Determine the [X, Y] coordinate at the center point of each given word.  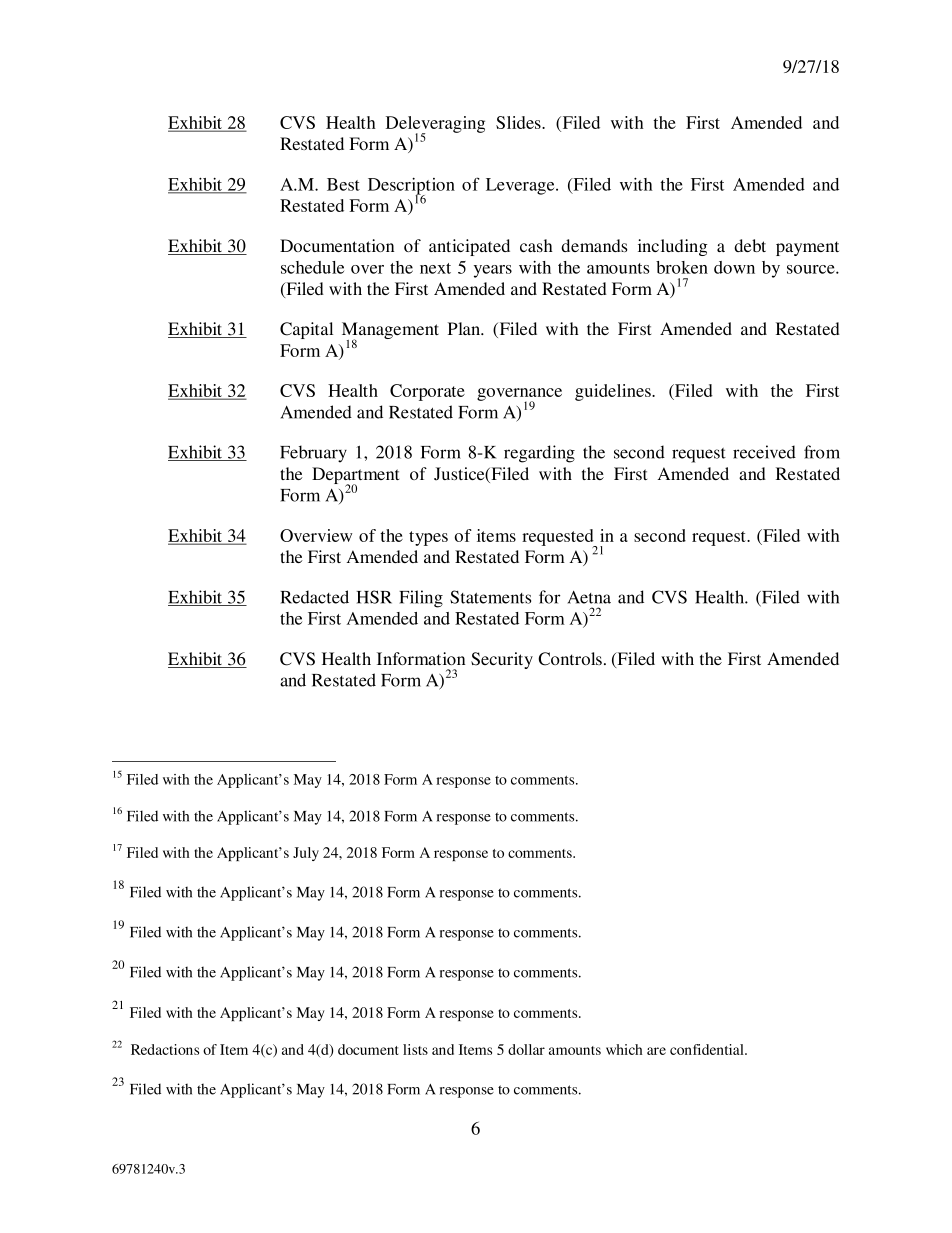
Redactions [165, 1049]
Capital [306, 330]
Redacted [314, 597]
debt [750, 245]
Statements [490, 597]
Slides [519, 122]
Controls [570, 659]
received [764, 452]
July [306, 854]
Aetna [589, 597]
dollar [526, 1049]
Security [502, 660]
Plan [465, 328]
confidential [708, 1049]
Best [343, 184]
